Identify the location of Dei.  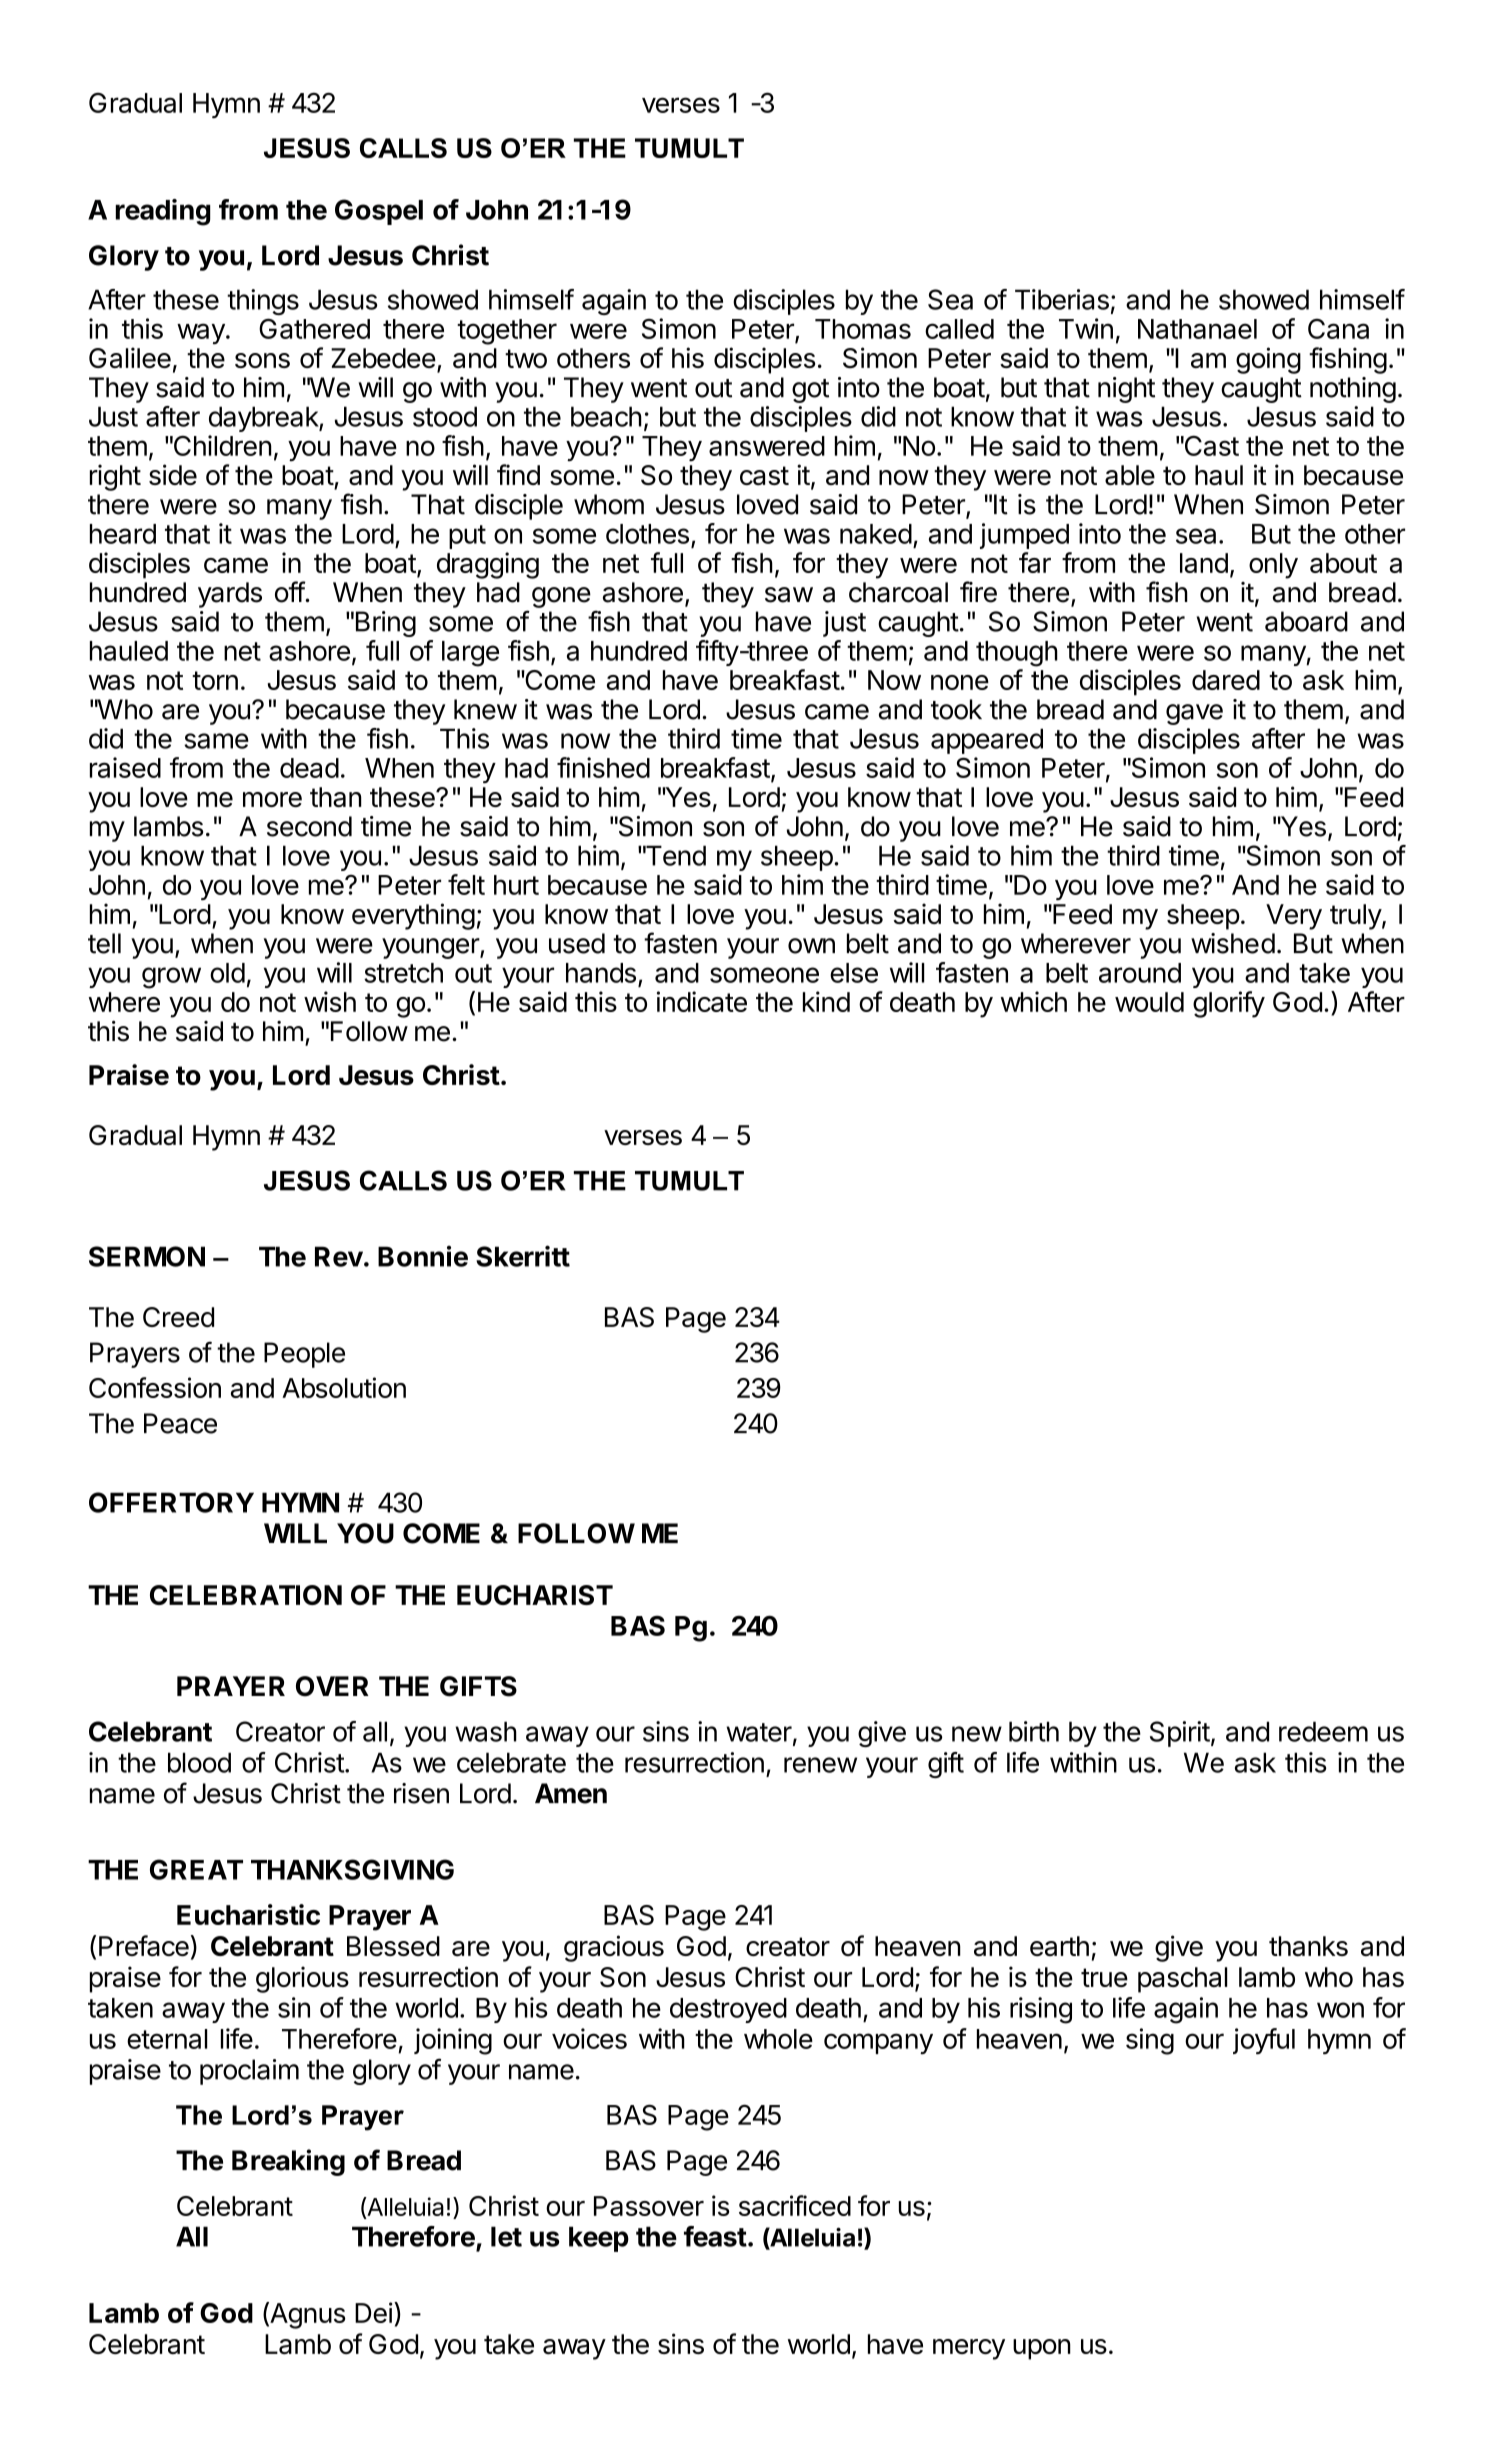
(374, 2312).
